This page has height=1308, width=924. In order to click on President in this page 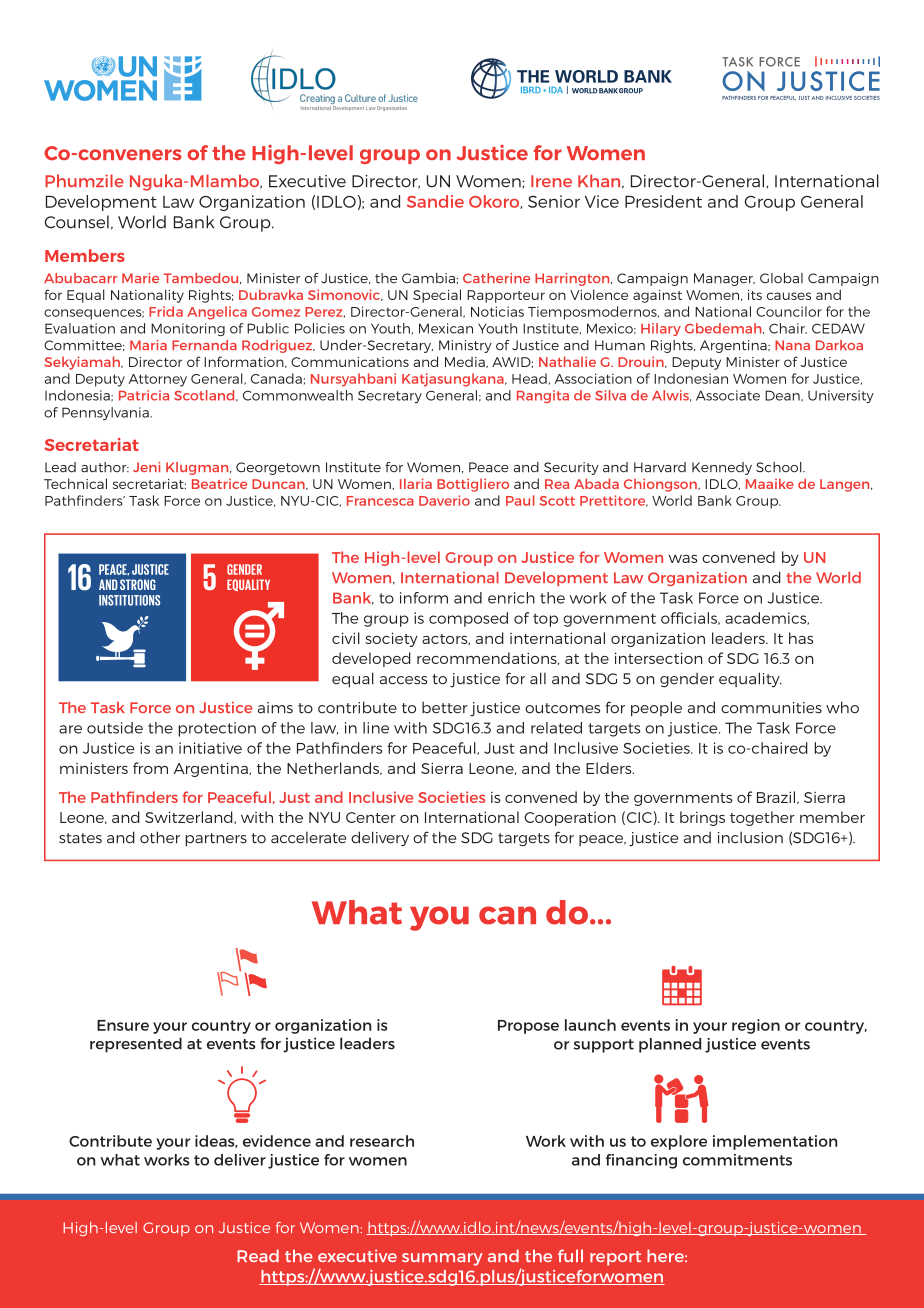, I will do `click(663, 201)`.
